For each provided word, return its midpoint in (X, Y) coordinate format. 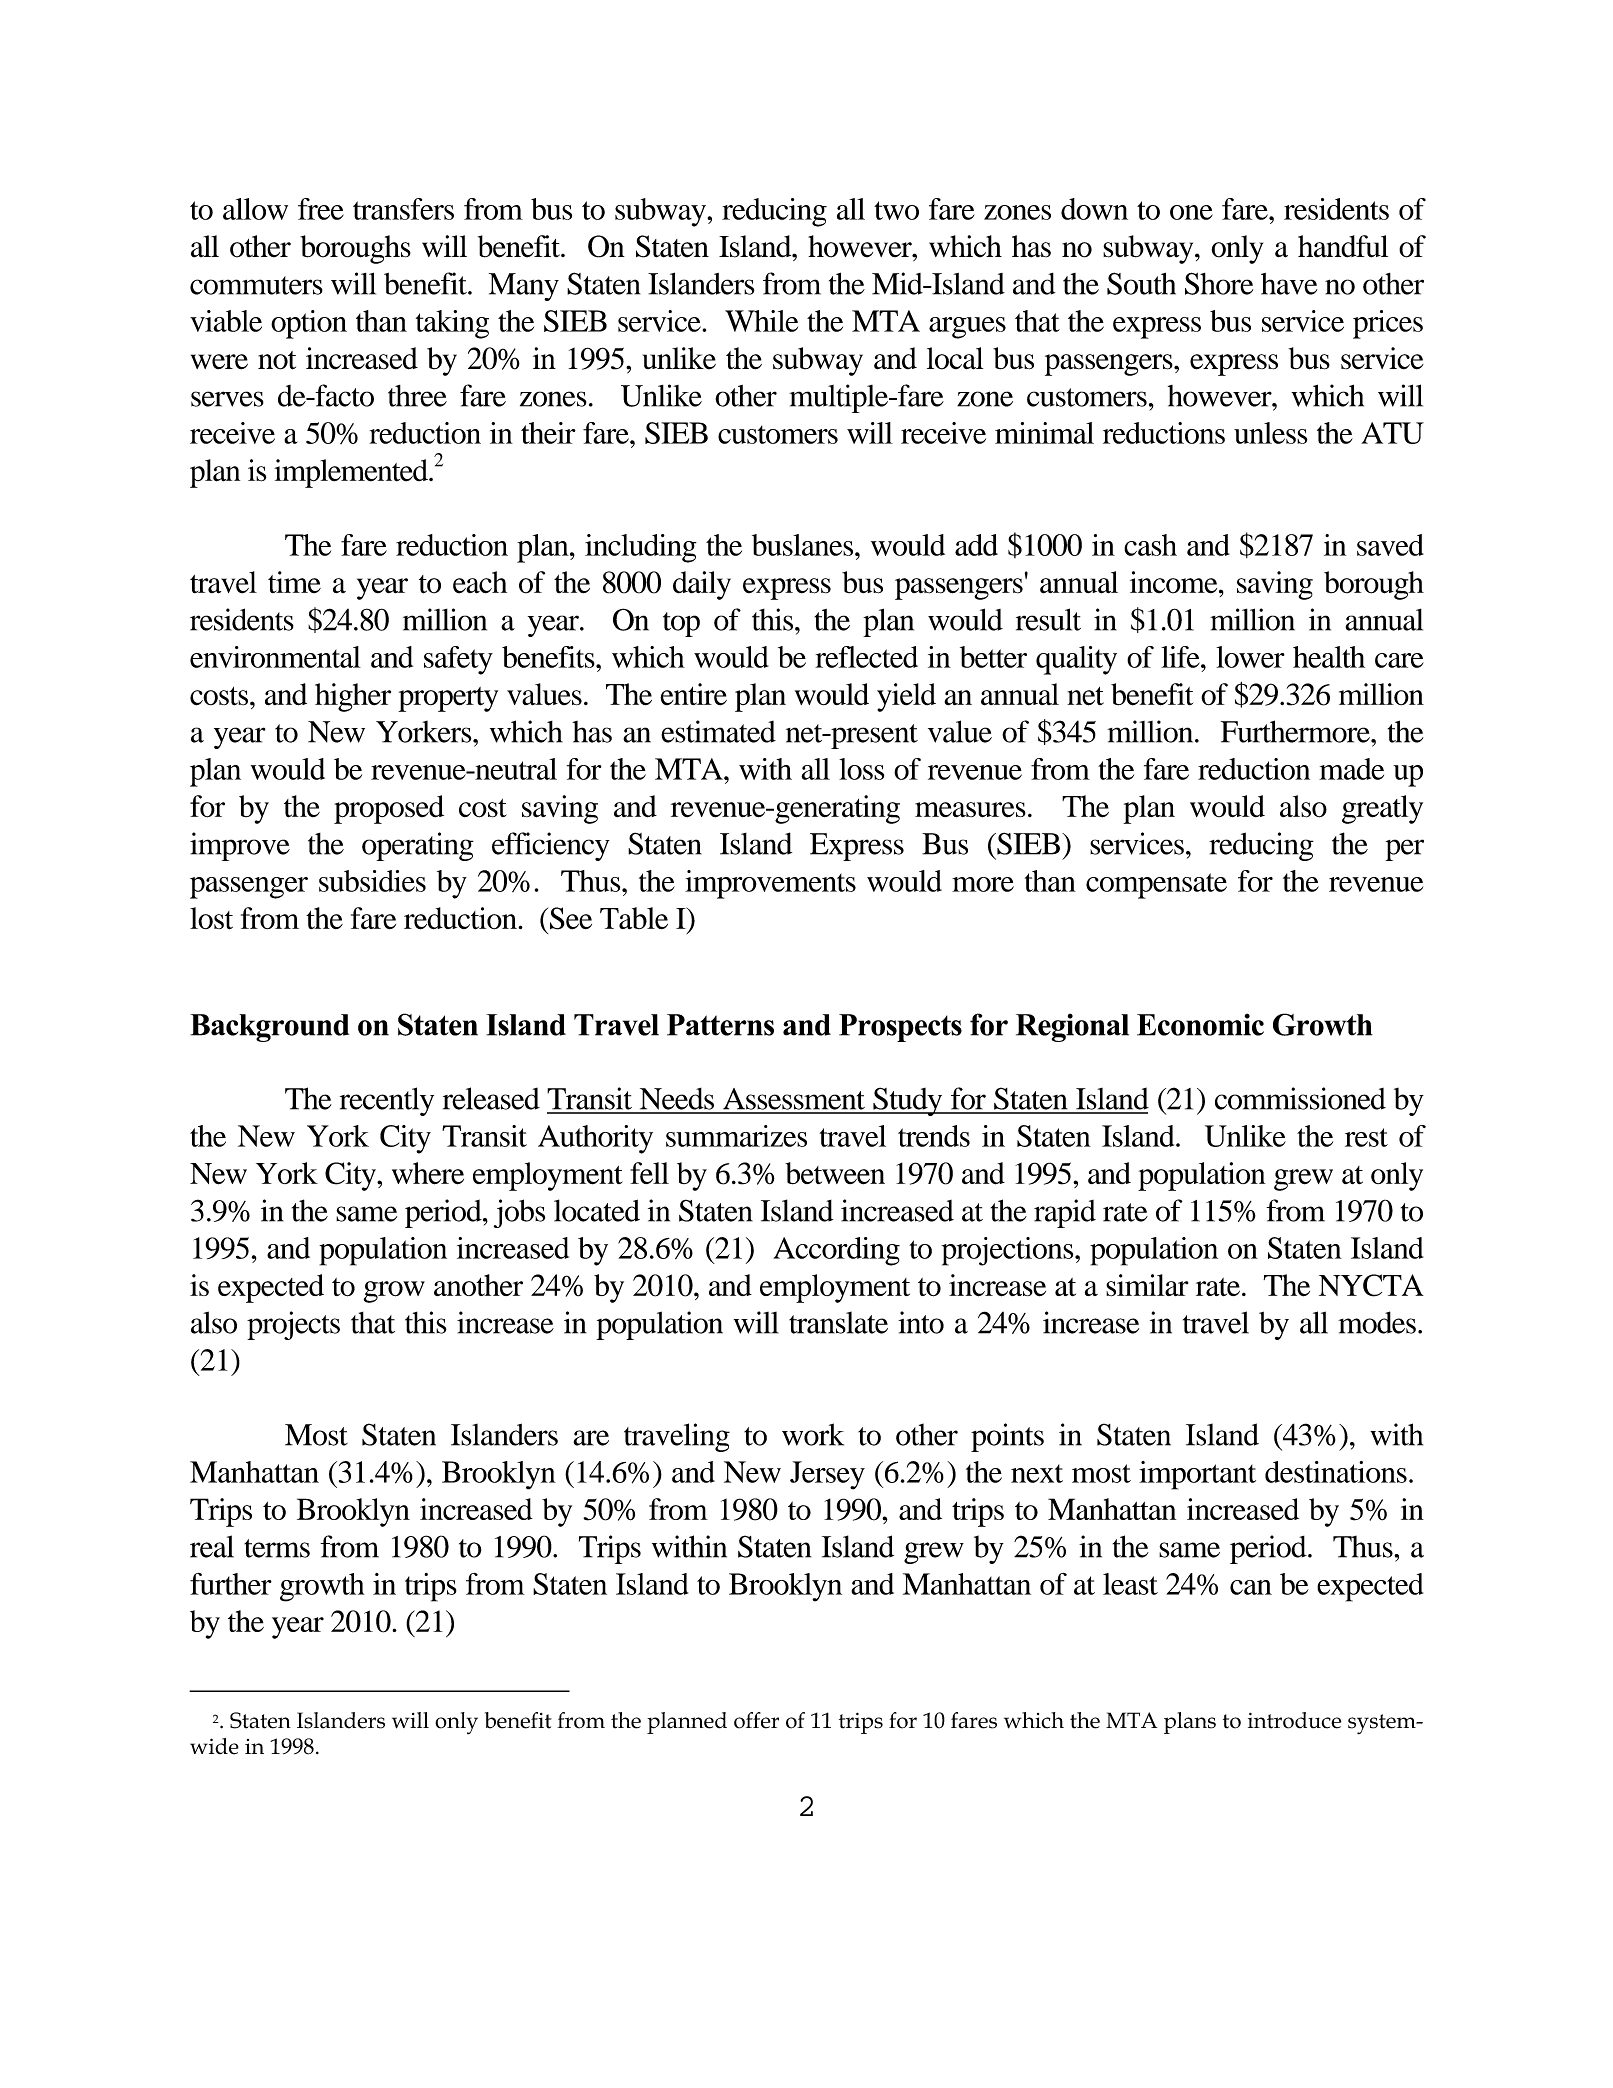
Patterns (720, 1025)
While (761, 321)
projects (293, 1325)
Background (269, 1028)
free (321, 209)
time (294, 582)
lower (1250, 657)
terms (277, 1548)
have (1289, 284)
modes (1377, 1322)
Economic (1200, 1024)
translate (838, 1322)
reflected (866, 657)
